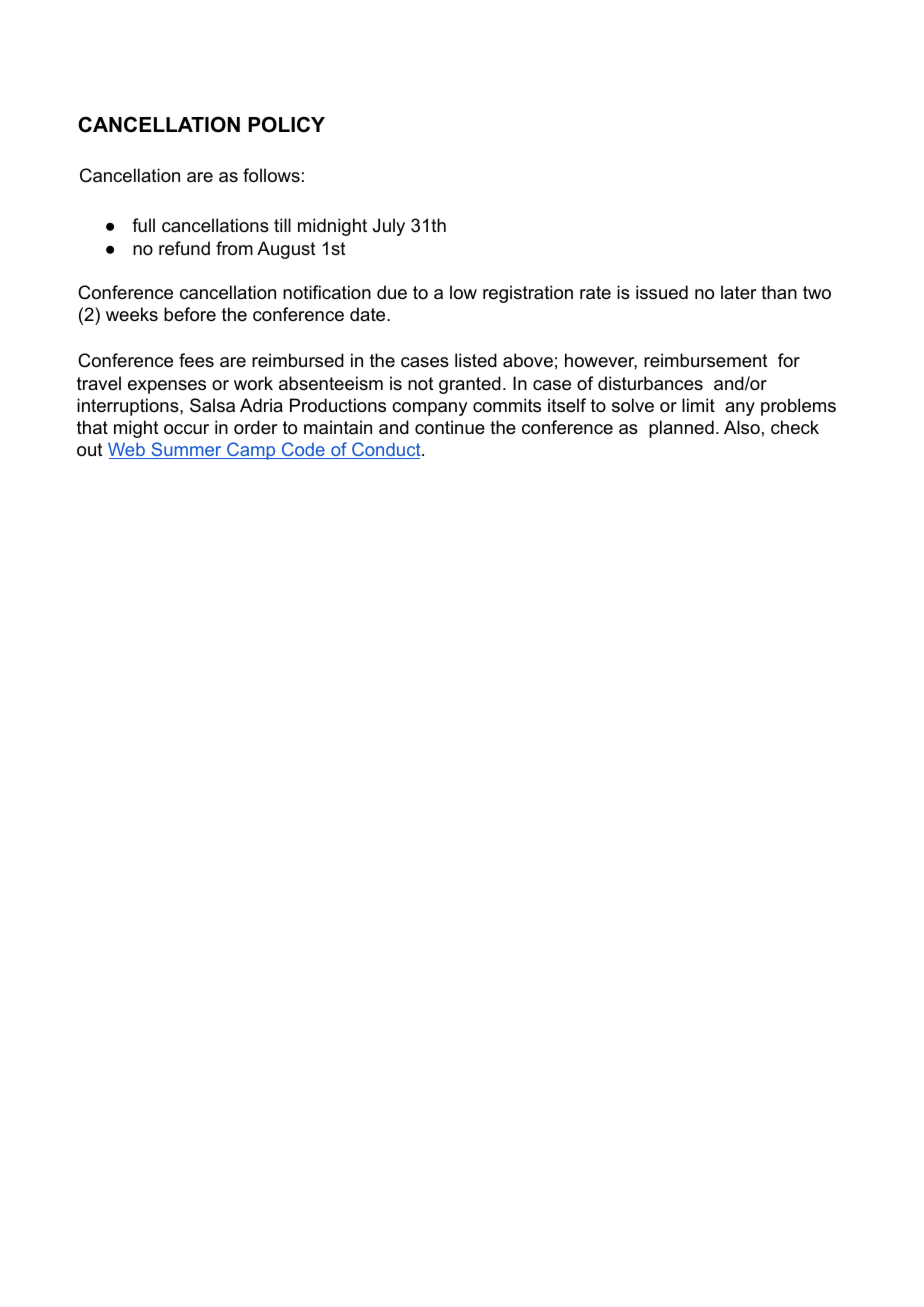 The width and height of the screenshot is (924, 1307). Describe the element at coordinates (450, 427) in the screenshot. I see `continue` at that location.
